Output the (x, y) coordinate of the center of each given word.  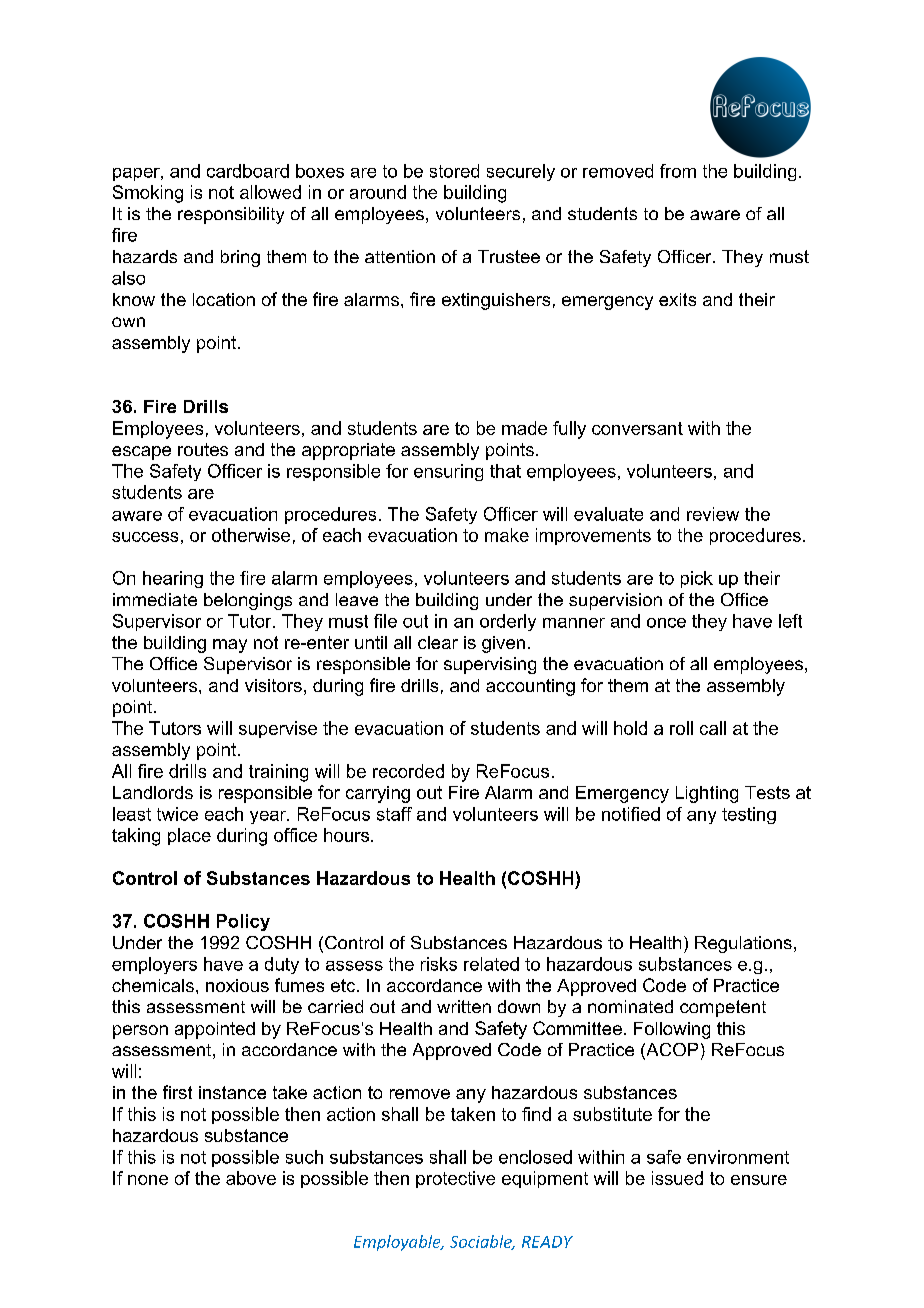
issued (677, 1178)
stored (454, 171)
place (189, 836)
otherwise (251, 535)
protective (455, 1179)
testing (749, 815)
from (678, 171)
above (251, 1178)
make (507, 535)
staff (394, 814)
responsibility (231, 215)
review (713, 514)
